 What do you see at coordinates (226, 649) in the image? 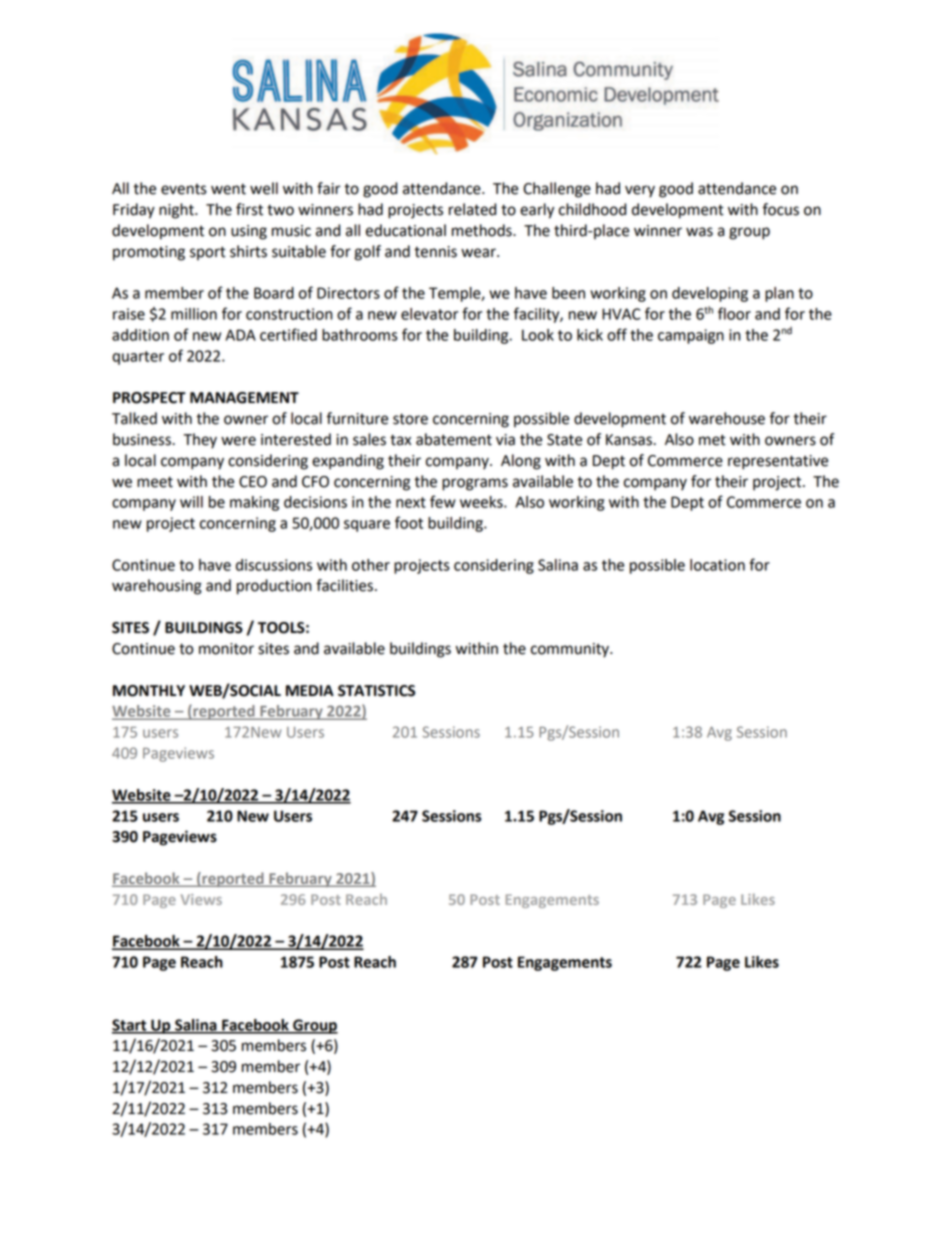
I see `monitor` at bounding box center [226, 649].
